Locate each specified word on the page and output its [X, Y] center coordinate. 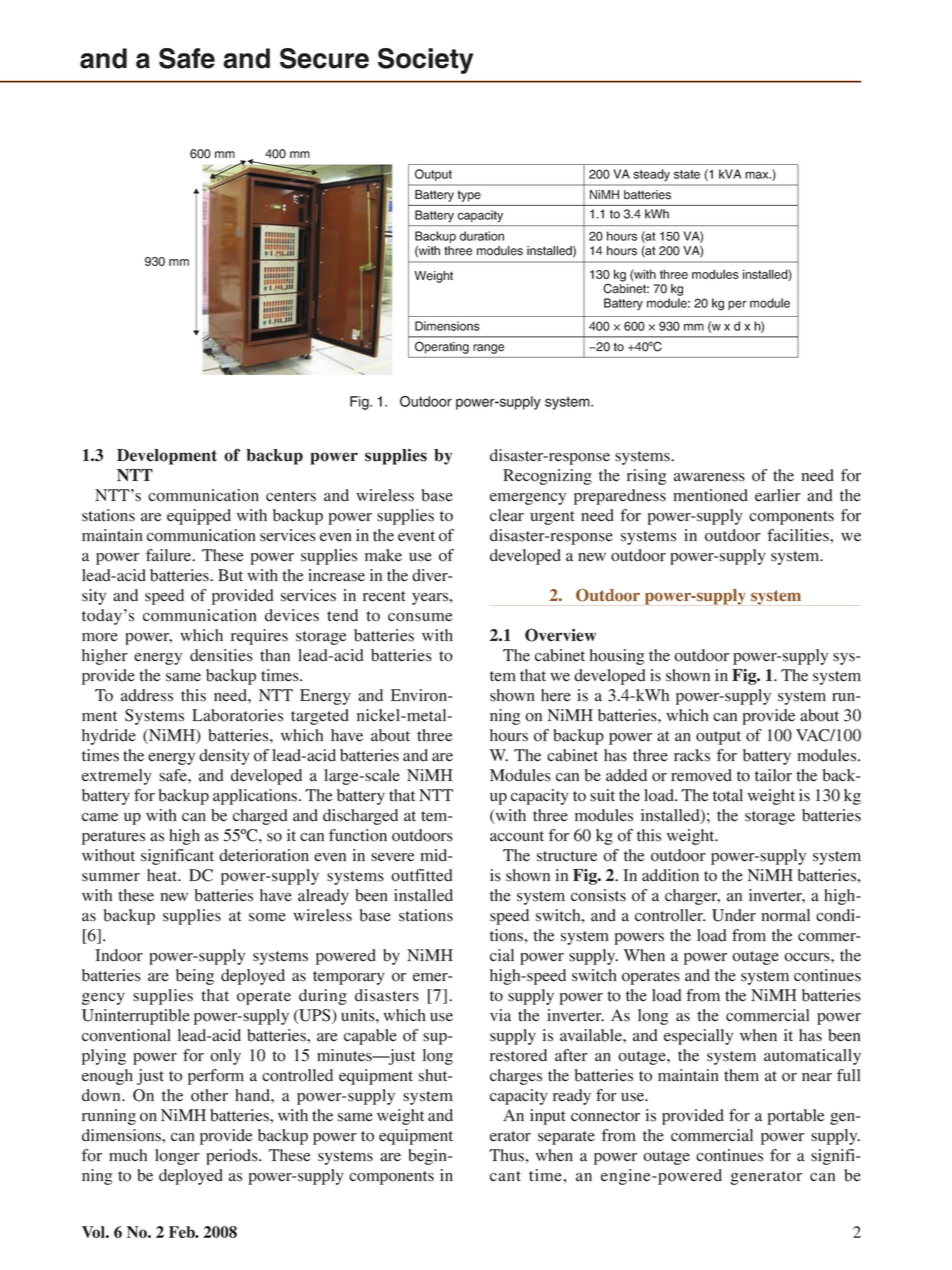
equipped [199, 517]
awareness [709, 477]
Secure [324, 58]
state [687, 174]
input [547, 1117]
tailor [773, 775]
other [209, 1095]
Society [425, 61]
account [517, 836]
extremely [117, 777]
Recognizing [547, 477]
